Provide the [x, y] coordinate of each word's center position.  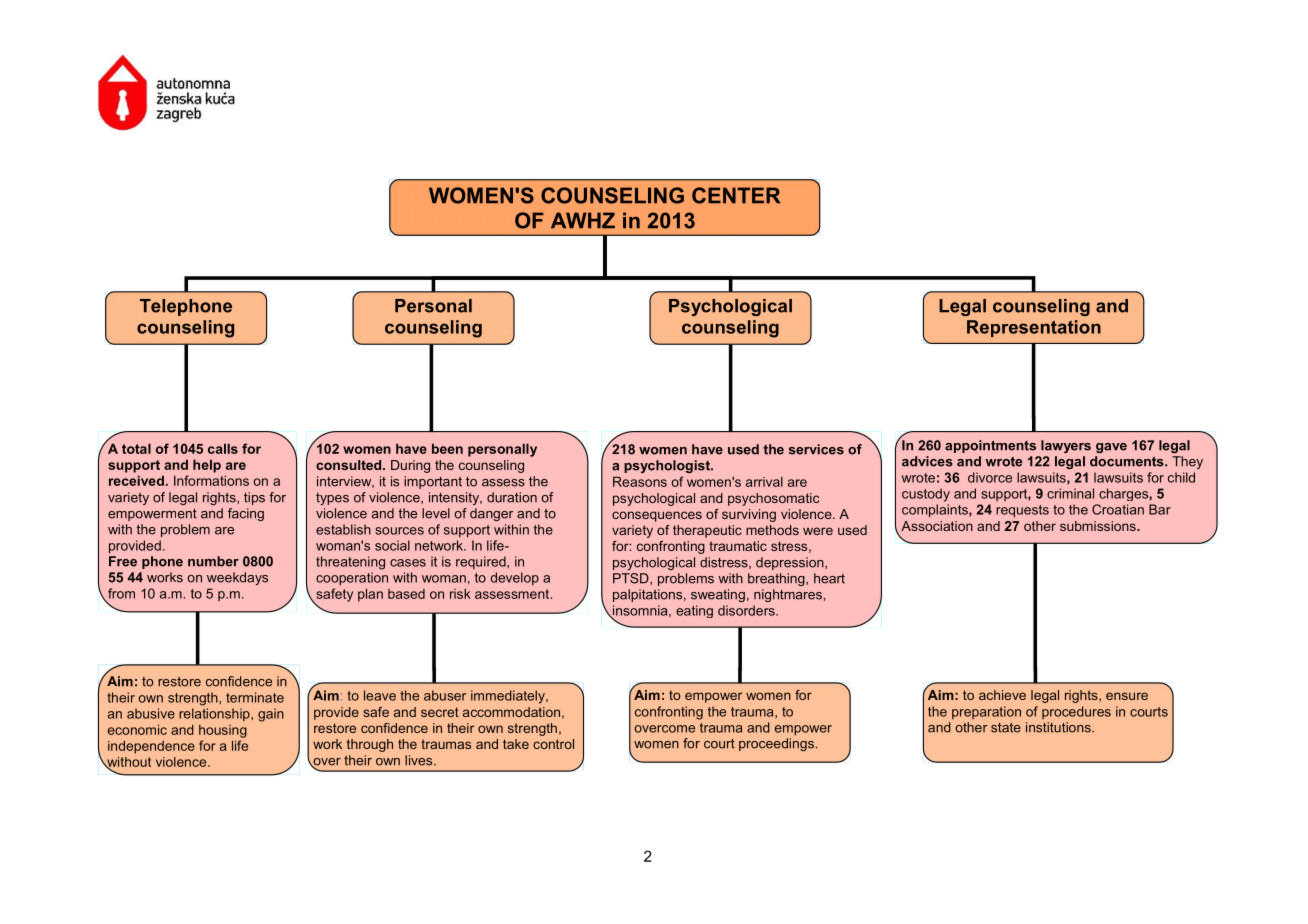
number [213, 561]
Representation [1034, 328]
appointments [990, 446]
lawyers [1066, 446]
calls [223, 448]
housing [223, 731]
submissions [1099, 526]
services [816, 449]
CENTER [736, 195]
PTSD [632, 579]
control [553, 744]
